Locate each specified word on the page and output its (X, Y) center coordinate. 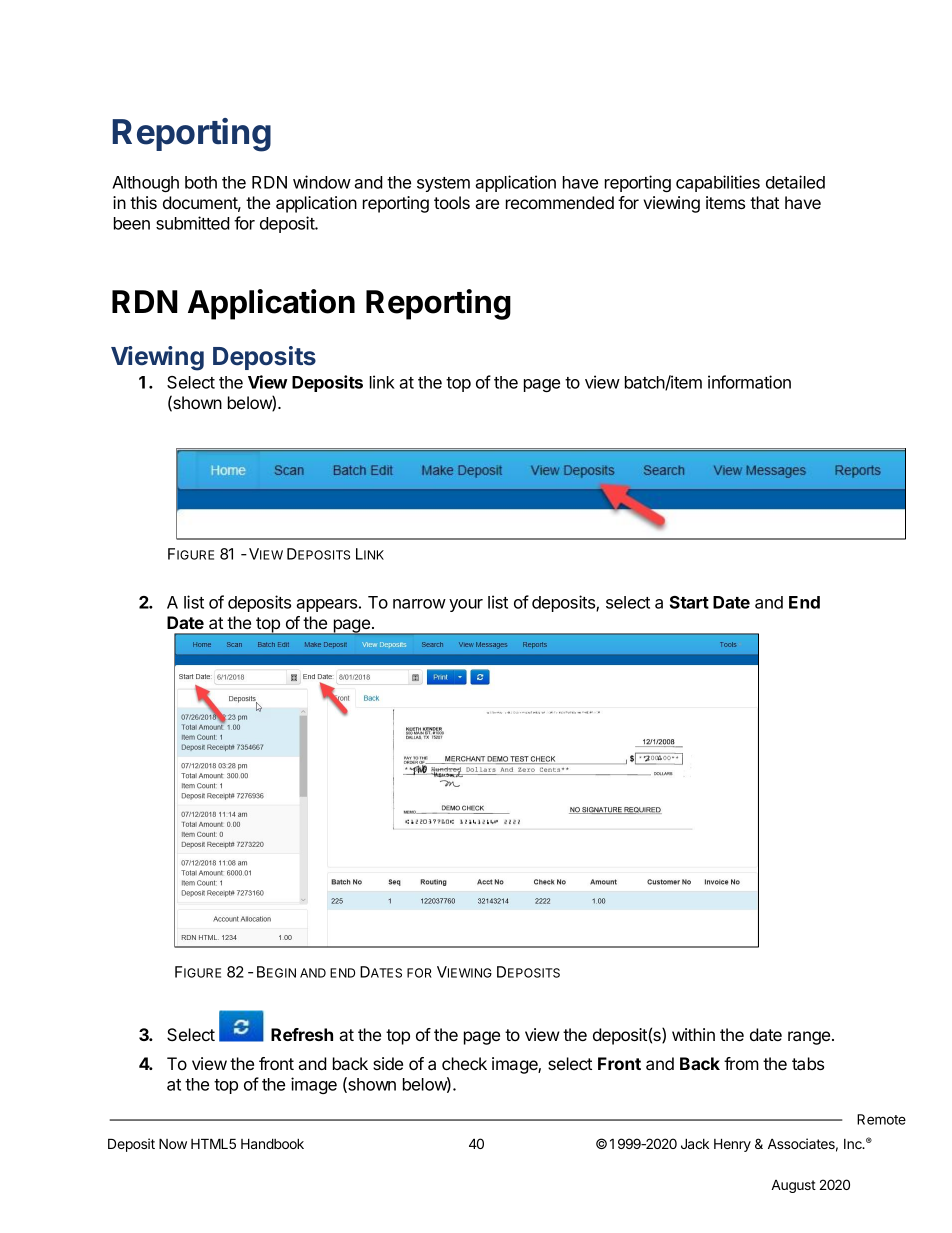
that (764, 202)
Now (173, 1143)
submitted (193, 223)
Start (689, 602)
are (487, 204)
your (466, 605)
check (464, 1063)
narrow (419, 604)
